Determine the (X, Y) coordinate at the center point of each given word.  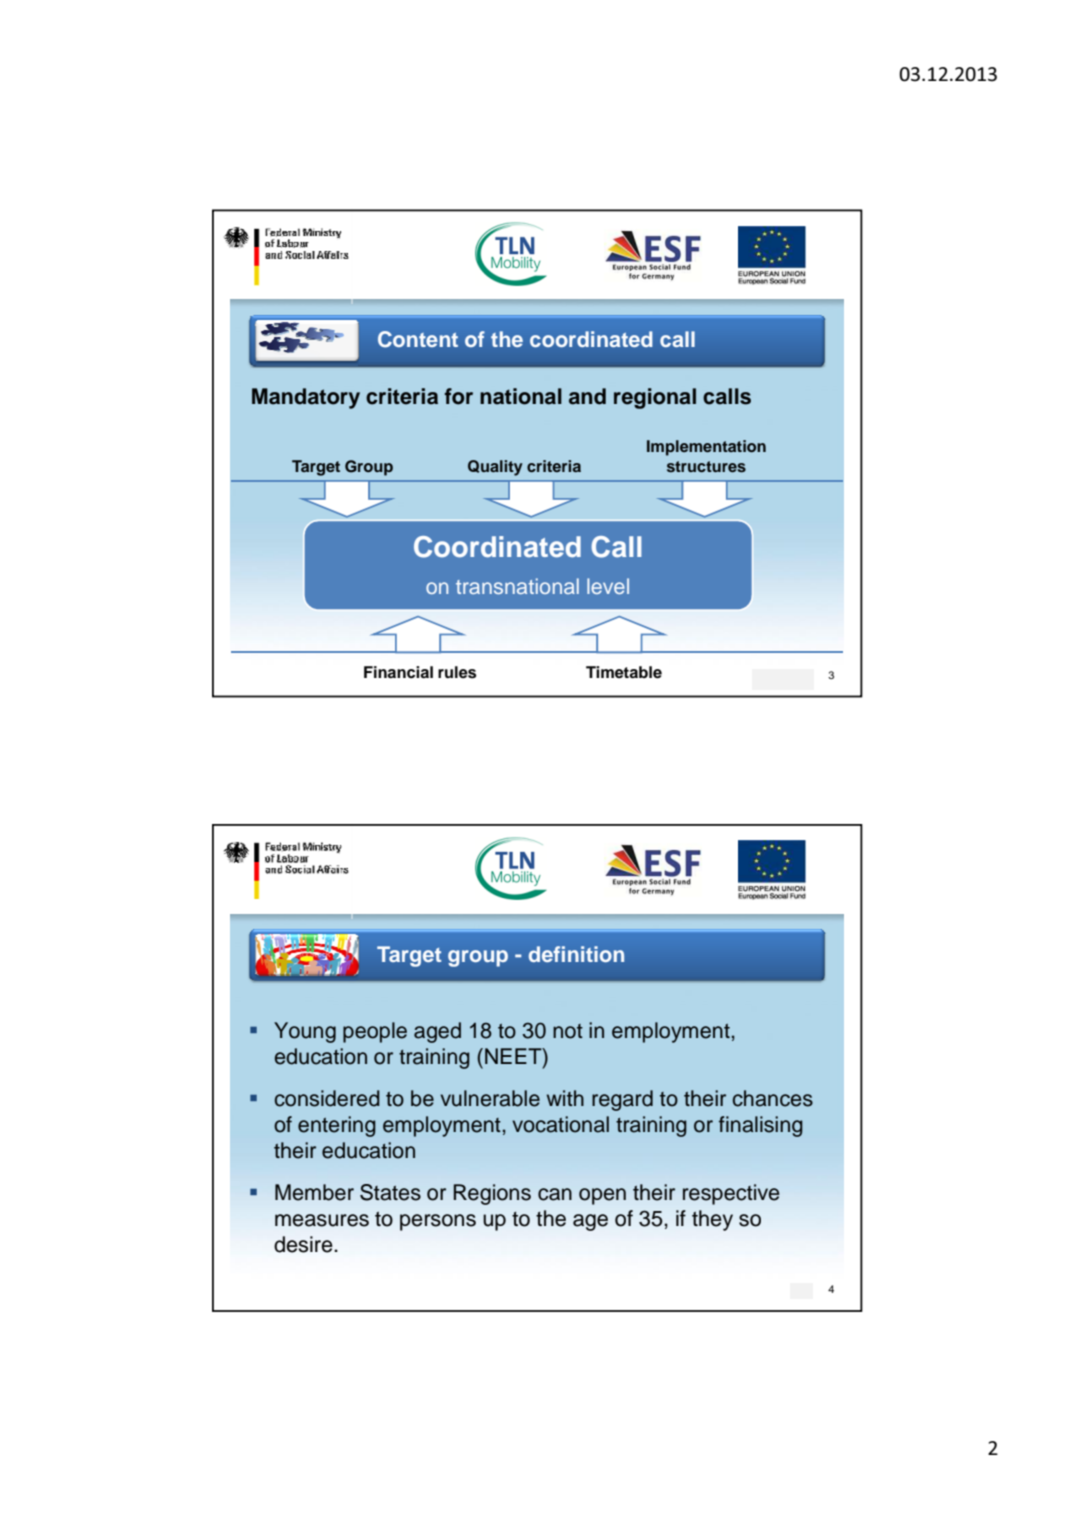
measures (322, 1220)
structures (706, 467)
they (712, 1220)
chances (773, 1098)
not (568, 1031)
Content (418, 339)
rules (457, 672)
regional (655, 398)
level (608, 586)
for (459, 396)
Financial (398, 672)
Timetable (624, 672)
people (375, 1032)
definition (576, 954)
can (555, 1194)
